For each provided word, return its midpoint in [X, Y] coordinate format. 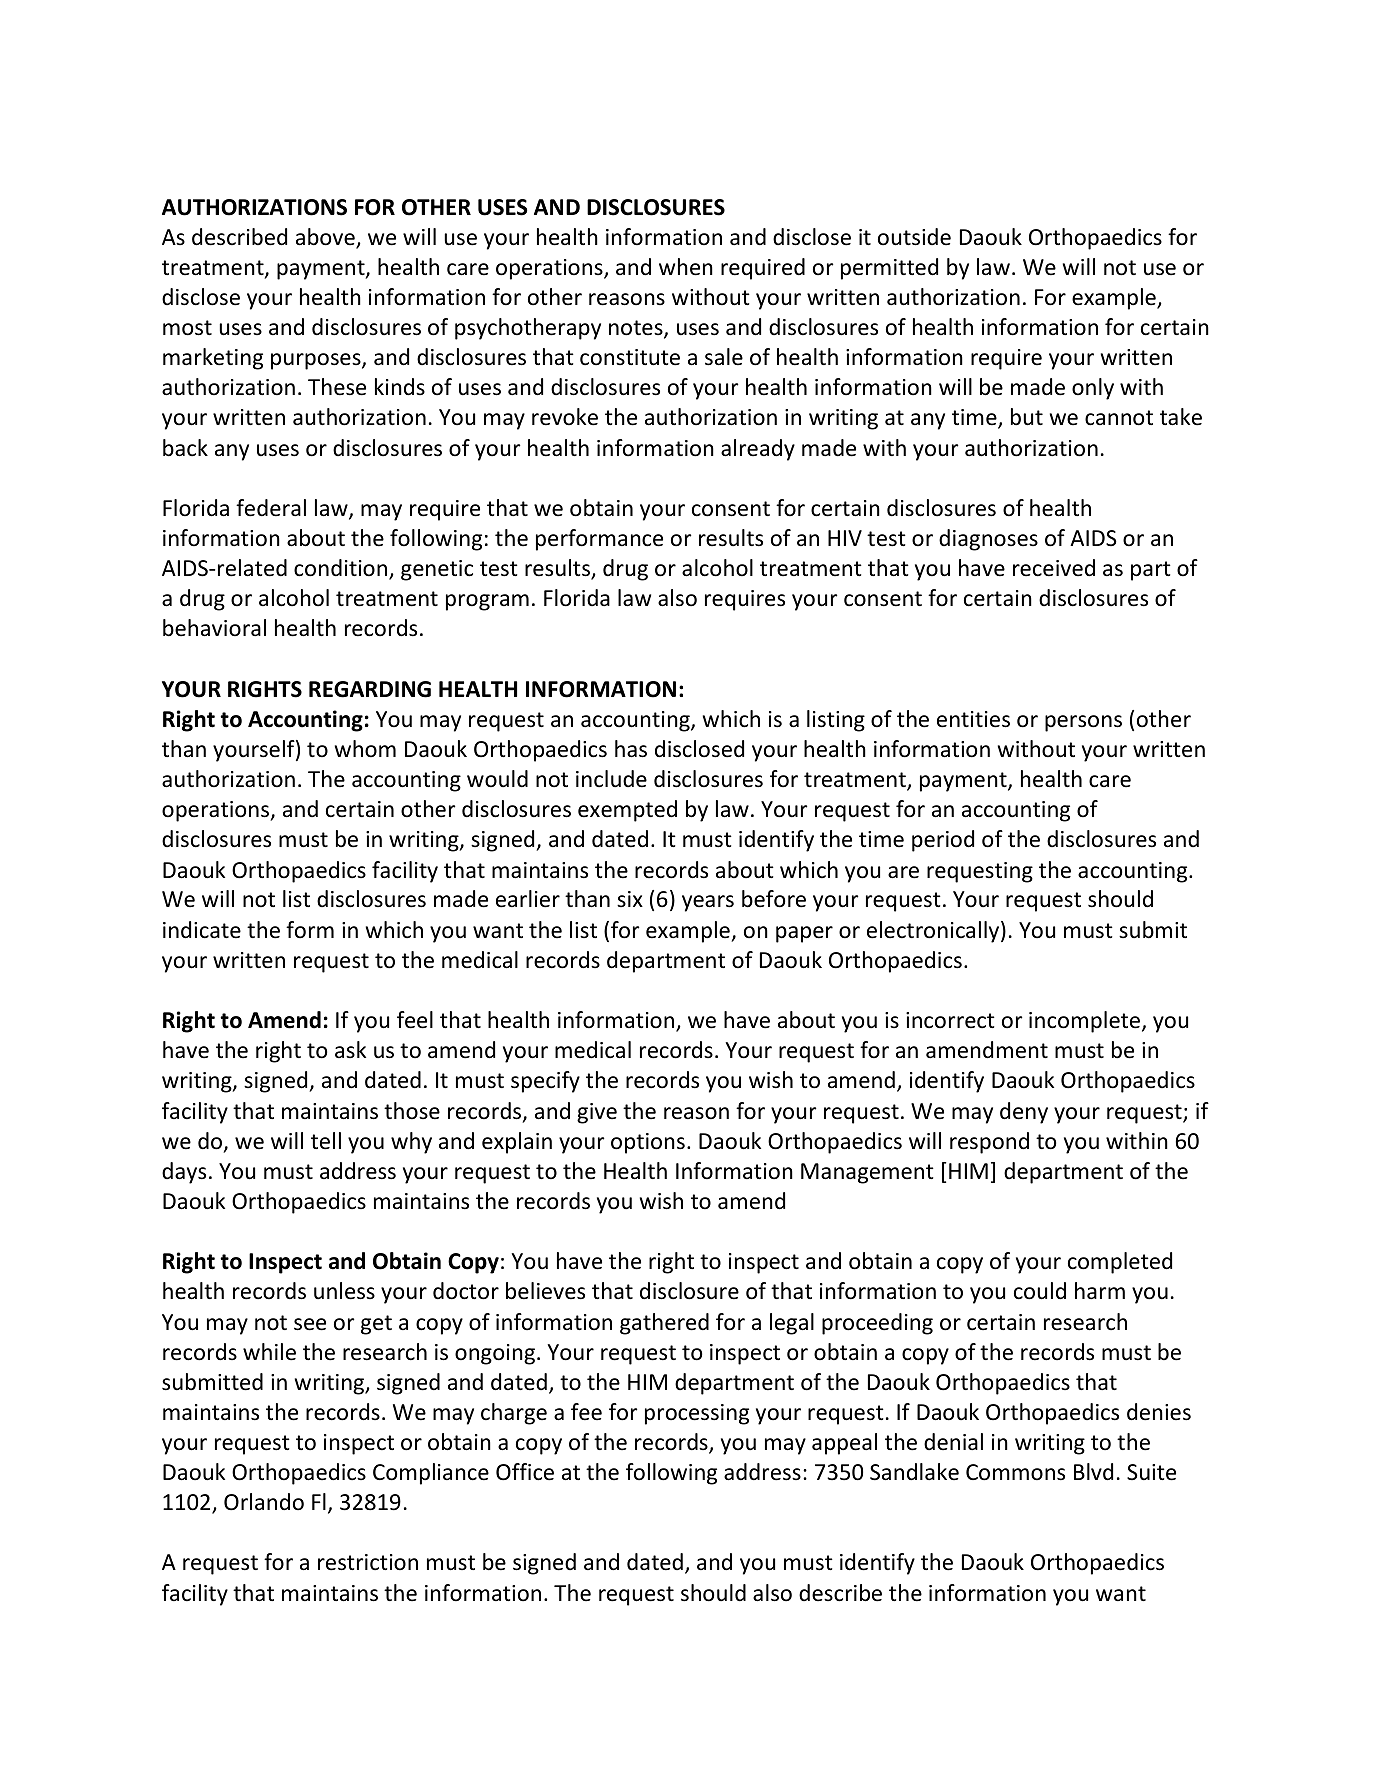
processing [697, 1414]
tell [326, 1141]
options [648, 1143]
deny [1024, 1113]
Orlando [264, 1502]
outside [914, 237]
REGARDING [370, 689]
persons [1083, 723]
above [326, 238]
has [631, 749]
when [686, 267]
